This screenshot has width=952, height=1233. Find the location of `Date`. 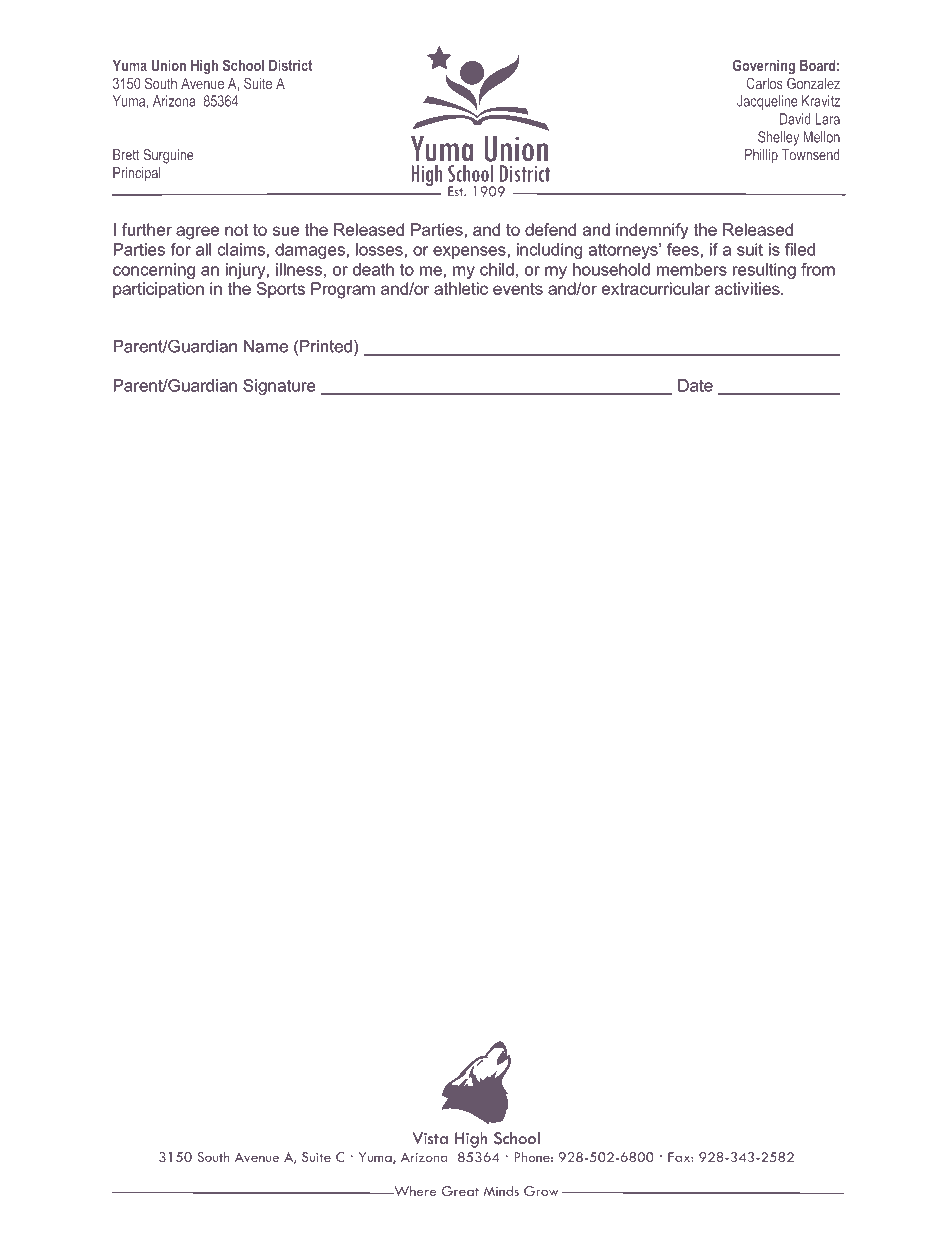

Date is located at coordinates (695, 385).
